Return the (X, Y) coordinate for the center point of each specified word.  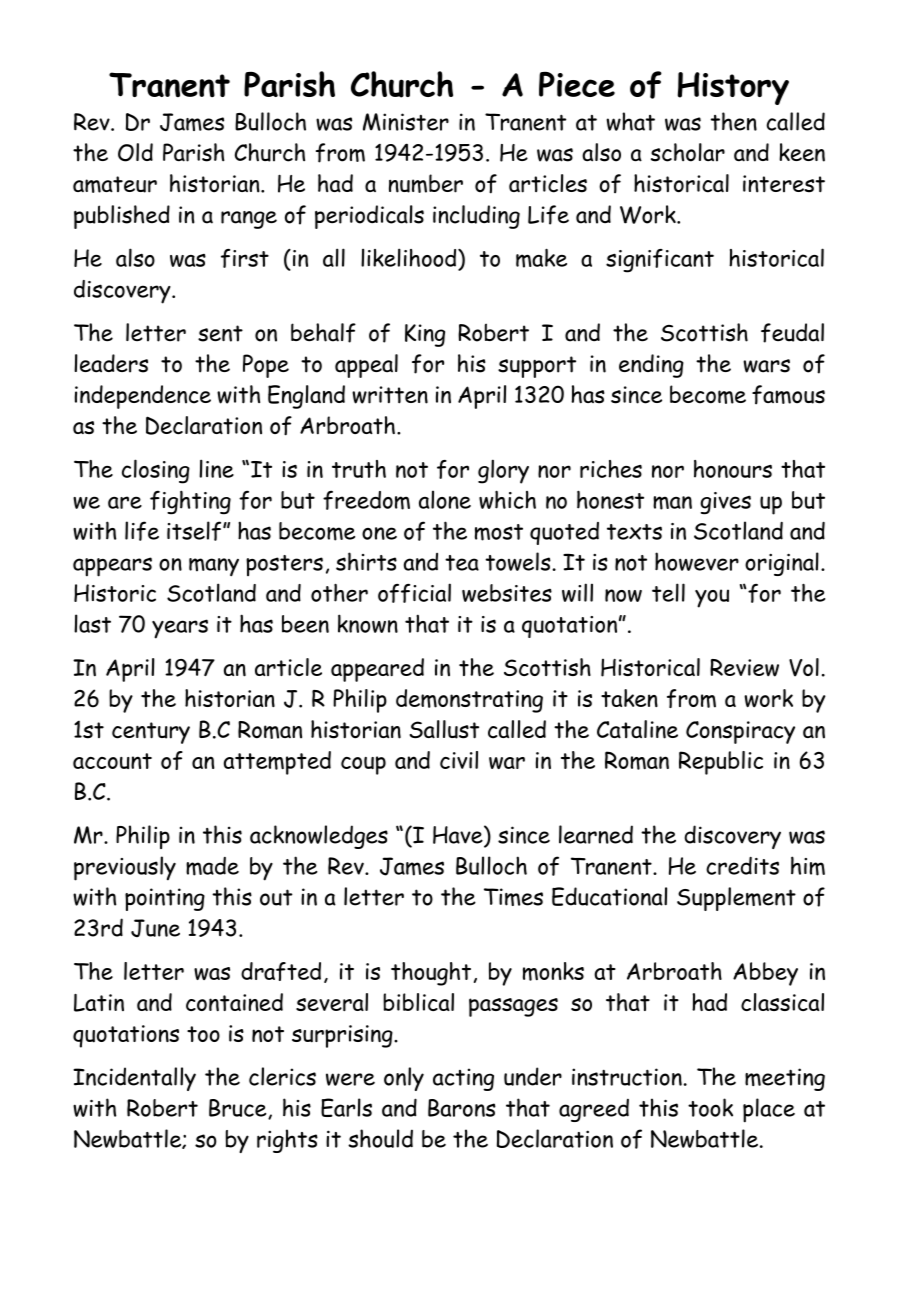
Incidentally (134, 1079)
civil (459, 760)
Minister (406, 122)
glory (503, 471)
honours (733, 469)
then (734, 121)
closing (156, 471)
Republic (721, 763)
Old (135, 152)
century (151, 733)
